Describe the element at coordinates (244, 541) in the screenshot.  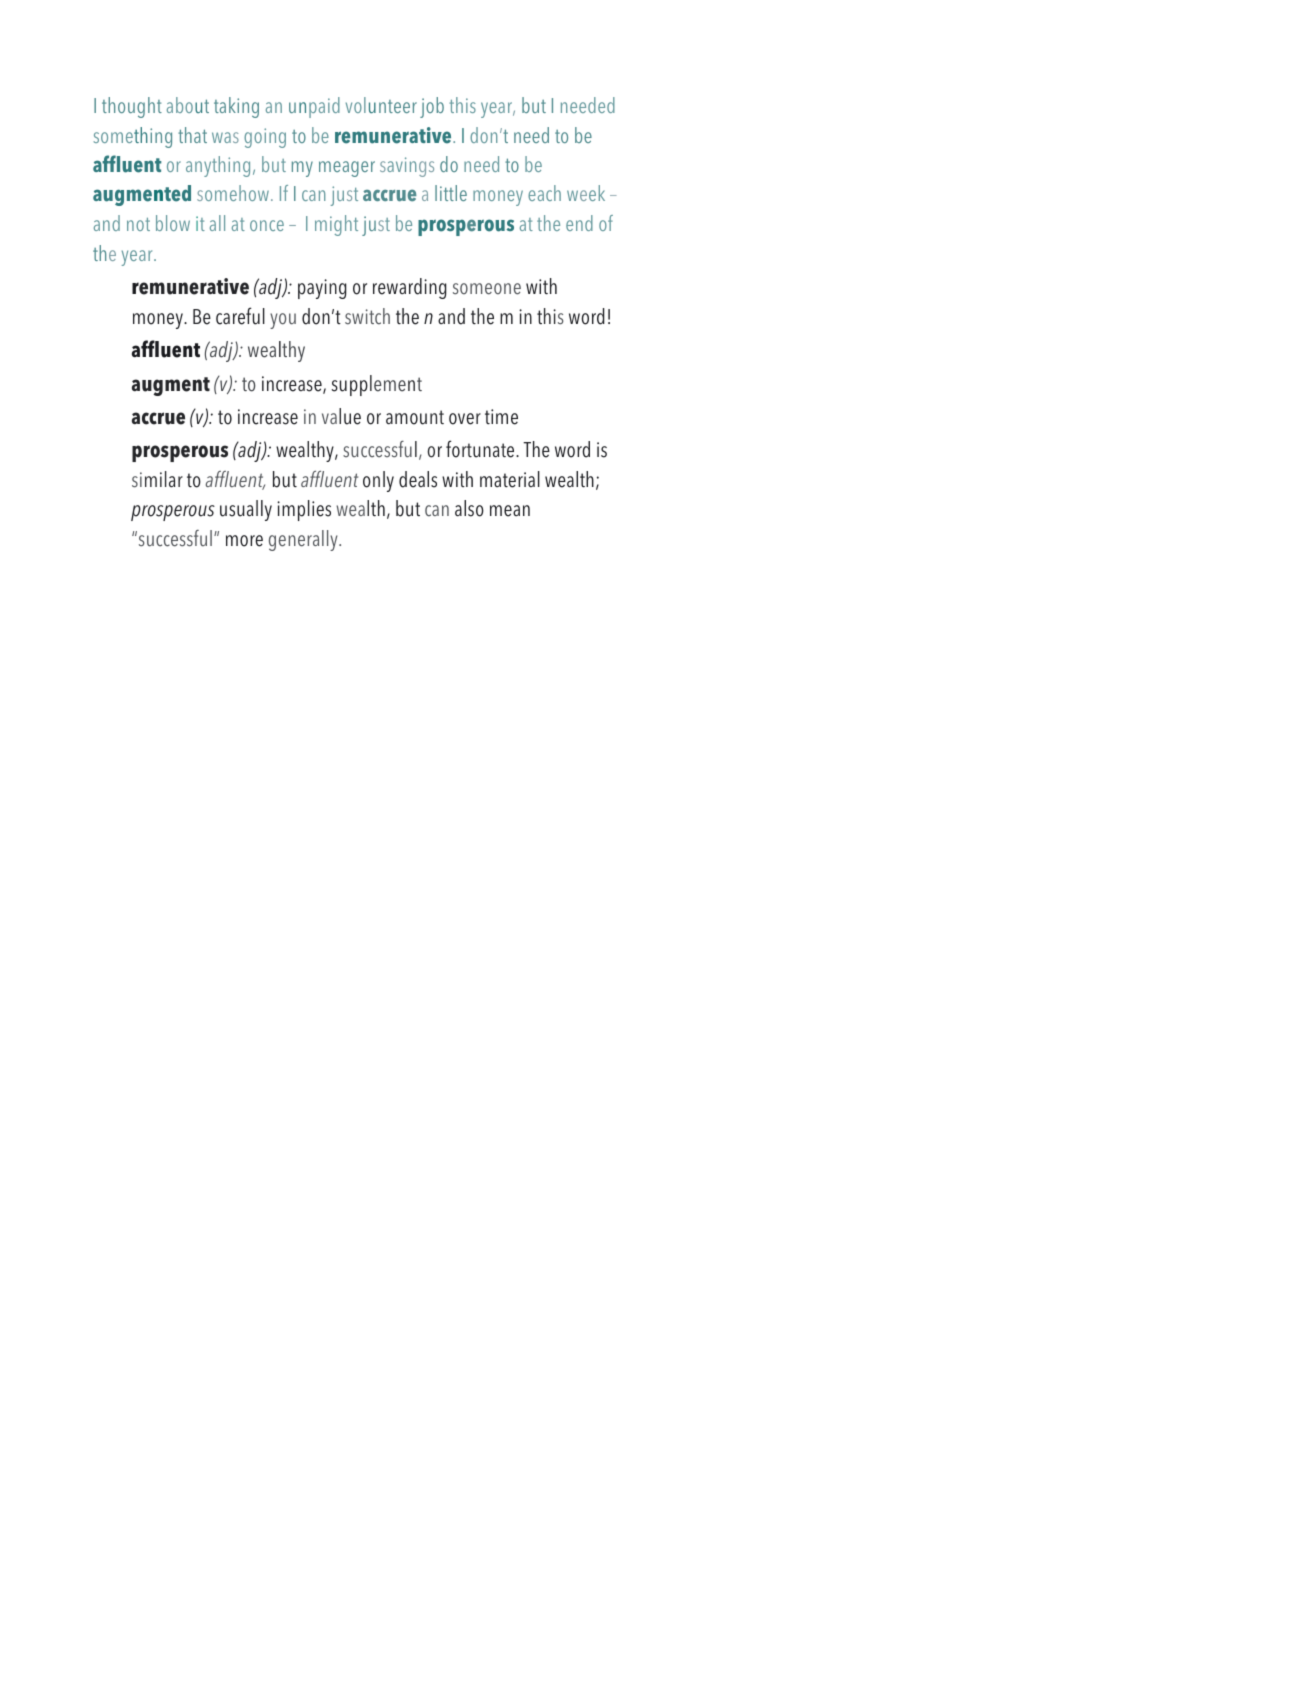
I see `more` at that location.
